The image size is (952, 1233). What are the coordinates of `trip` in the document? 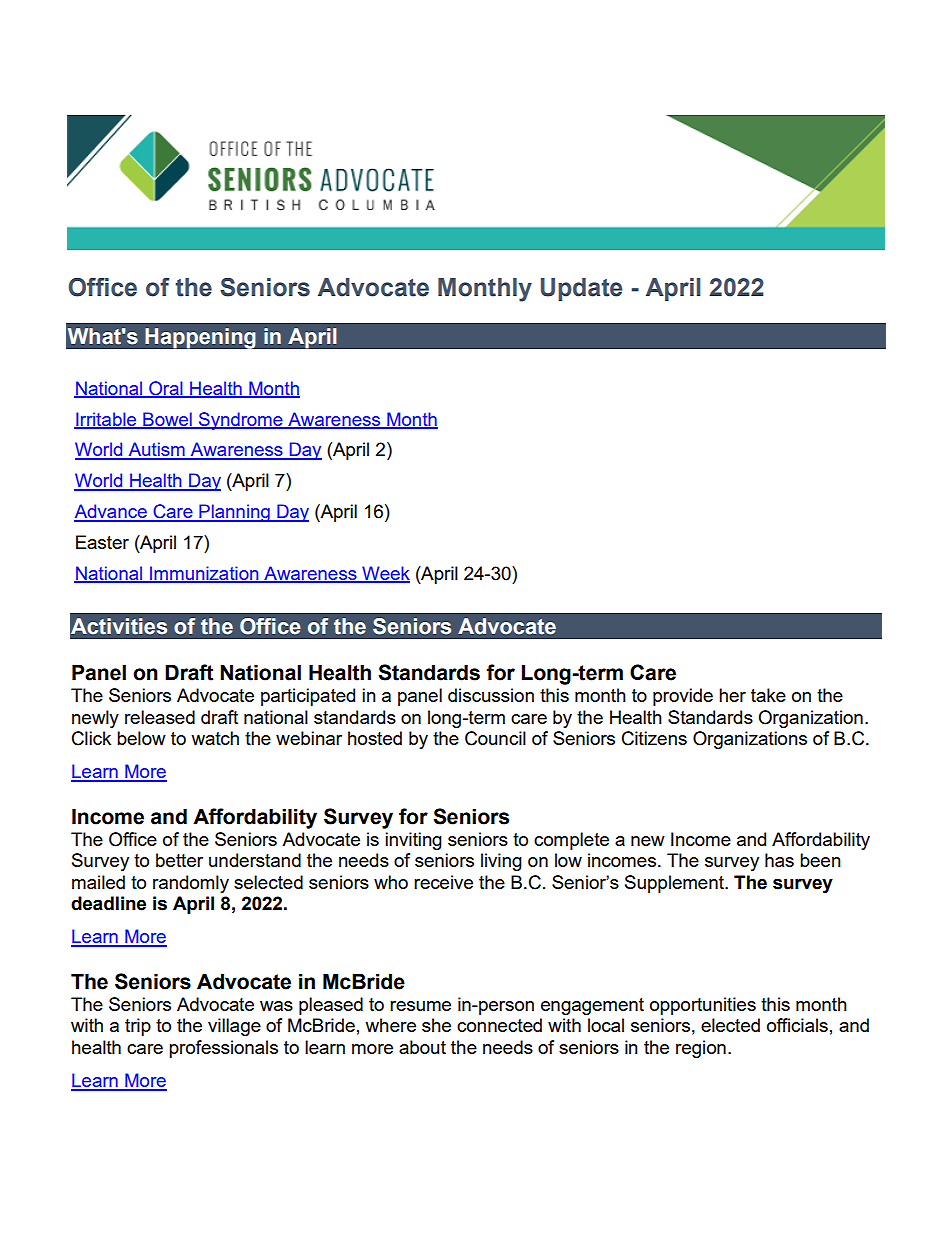 It's located at (138, 1027).
